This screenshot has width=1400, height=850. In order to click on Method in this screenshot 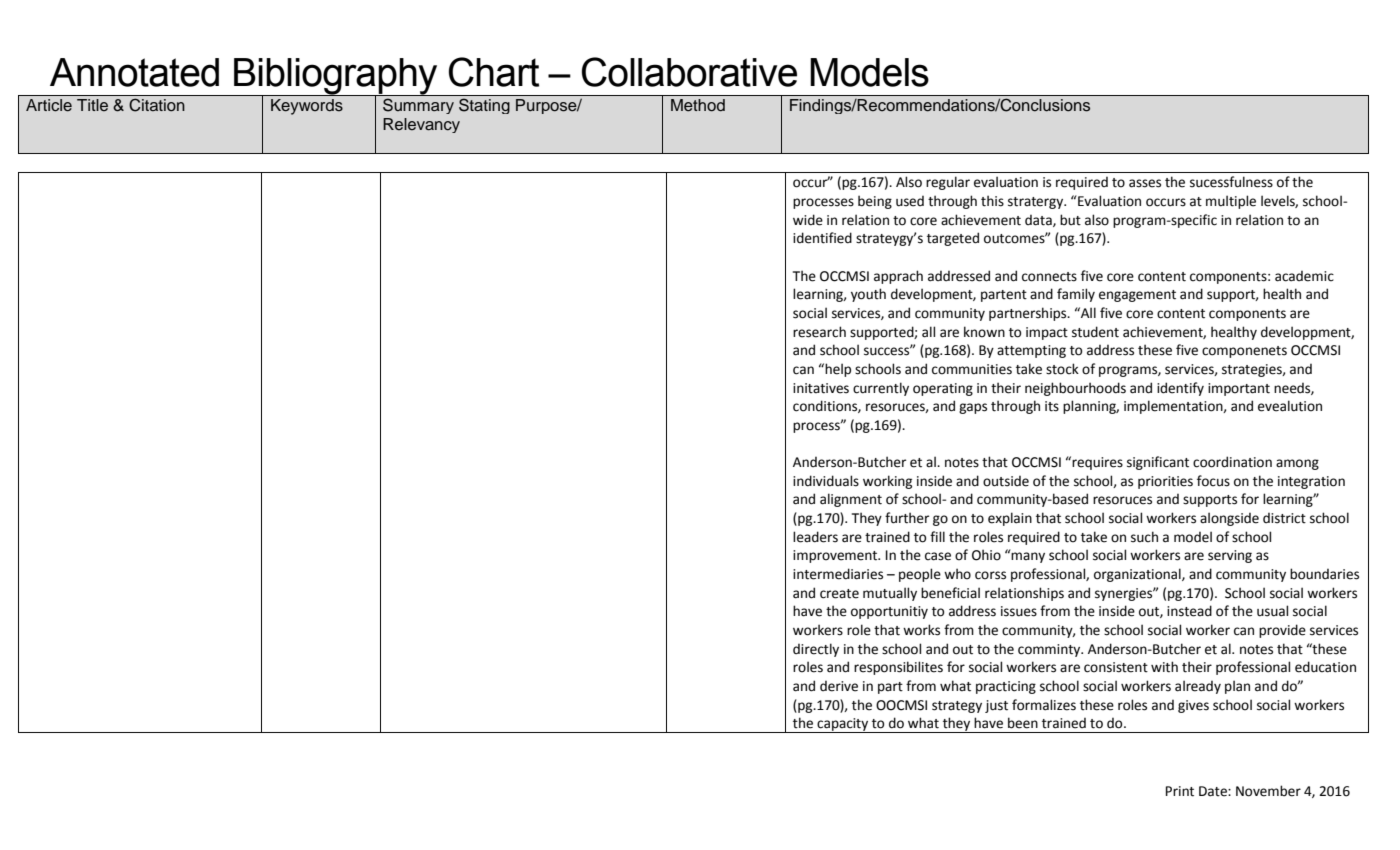, I will do `click(698, 105)`.
